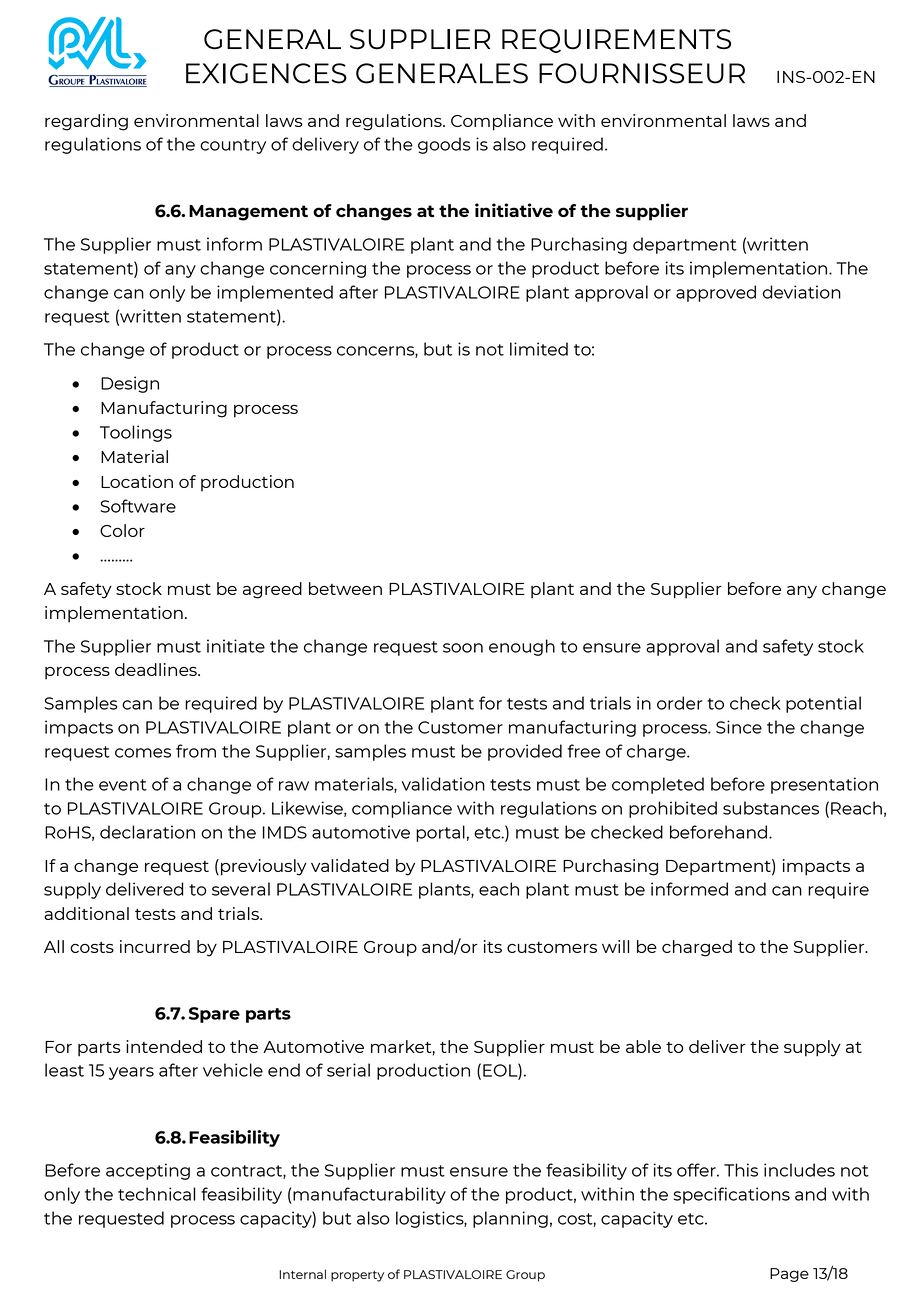 This document has width=924, height=1308. Describe the element at coordinates (463, 648) in the document. I see `soon` at that location.
